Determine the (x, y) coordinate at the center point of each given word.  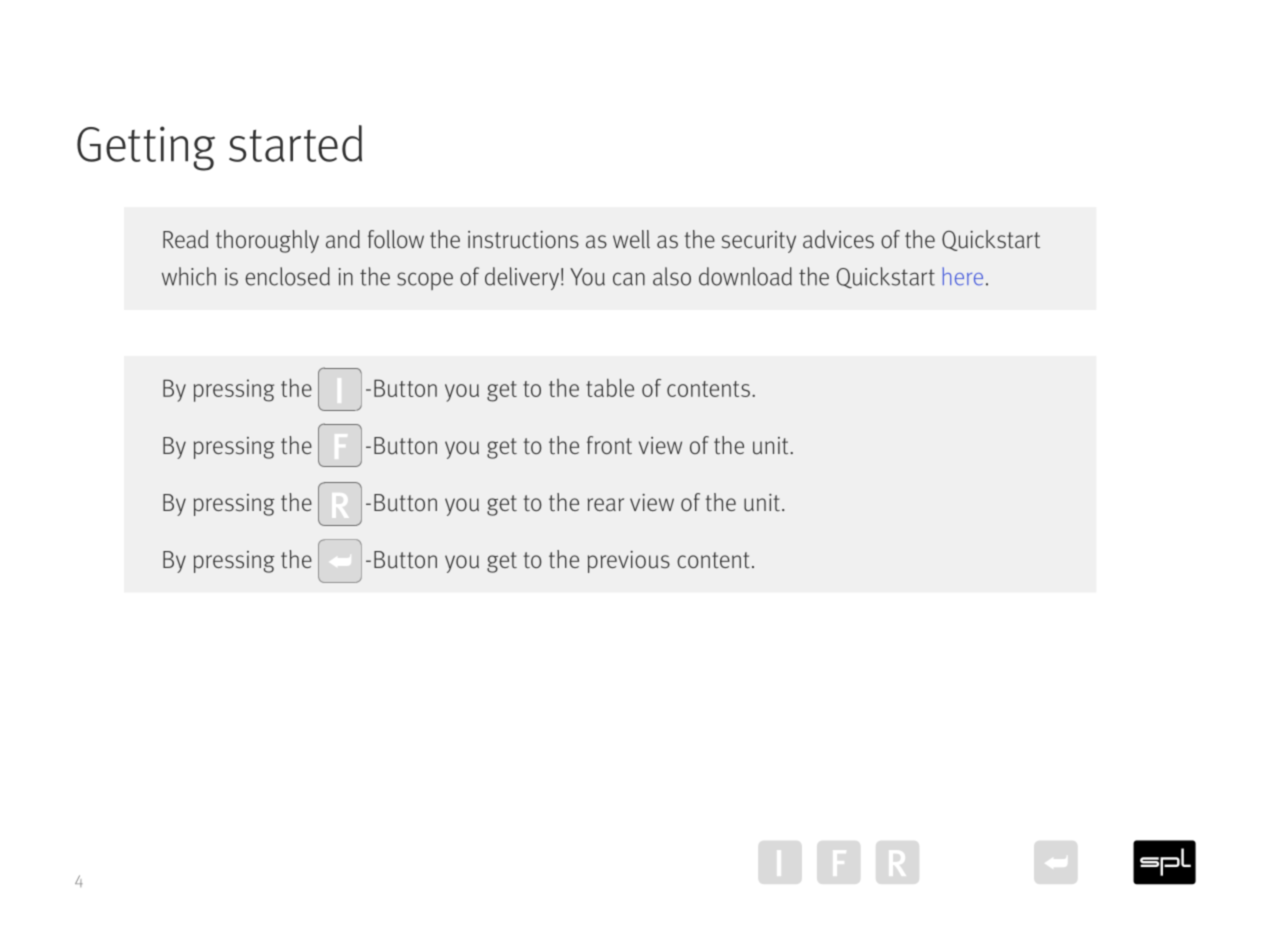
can (629, 279)
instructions (523, 240)
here (963, 276)
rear (606, 504)
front (609, 445)
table (610, 388)
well (631, 239)
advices (838, 239)
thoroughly (267, 241)
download (745, 276)
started (295, 143)
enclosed (287, 276)
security (759, 242)
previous (629, 562)
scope (425, 281)
